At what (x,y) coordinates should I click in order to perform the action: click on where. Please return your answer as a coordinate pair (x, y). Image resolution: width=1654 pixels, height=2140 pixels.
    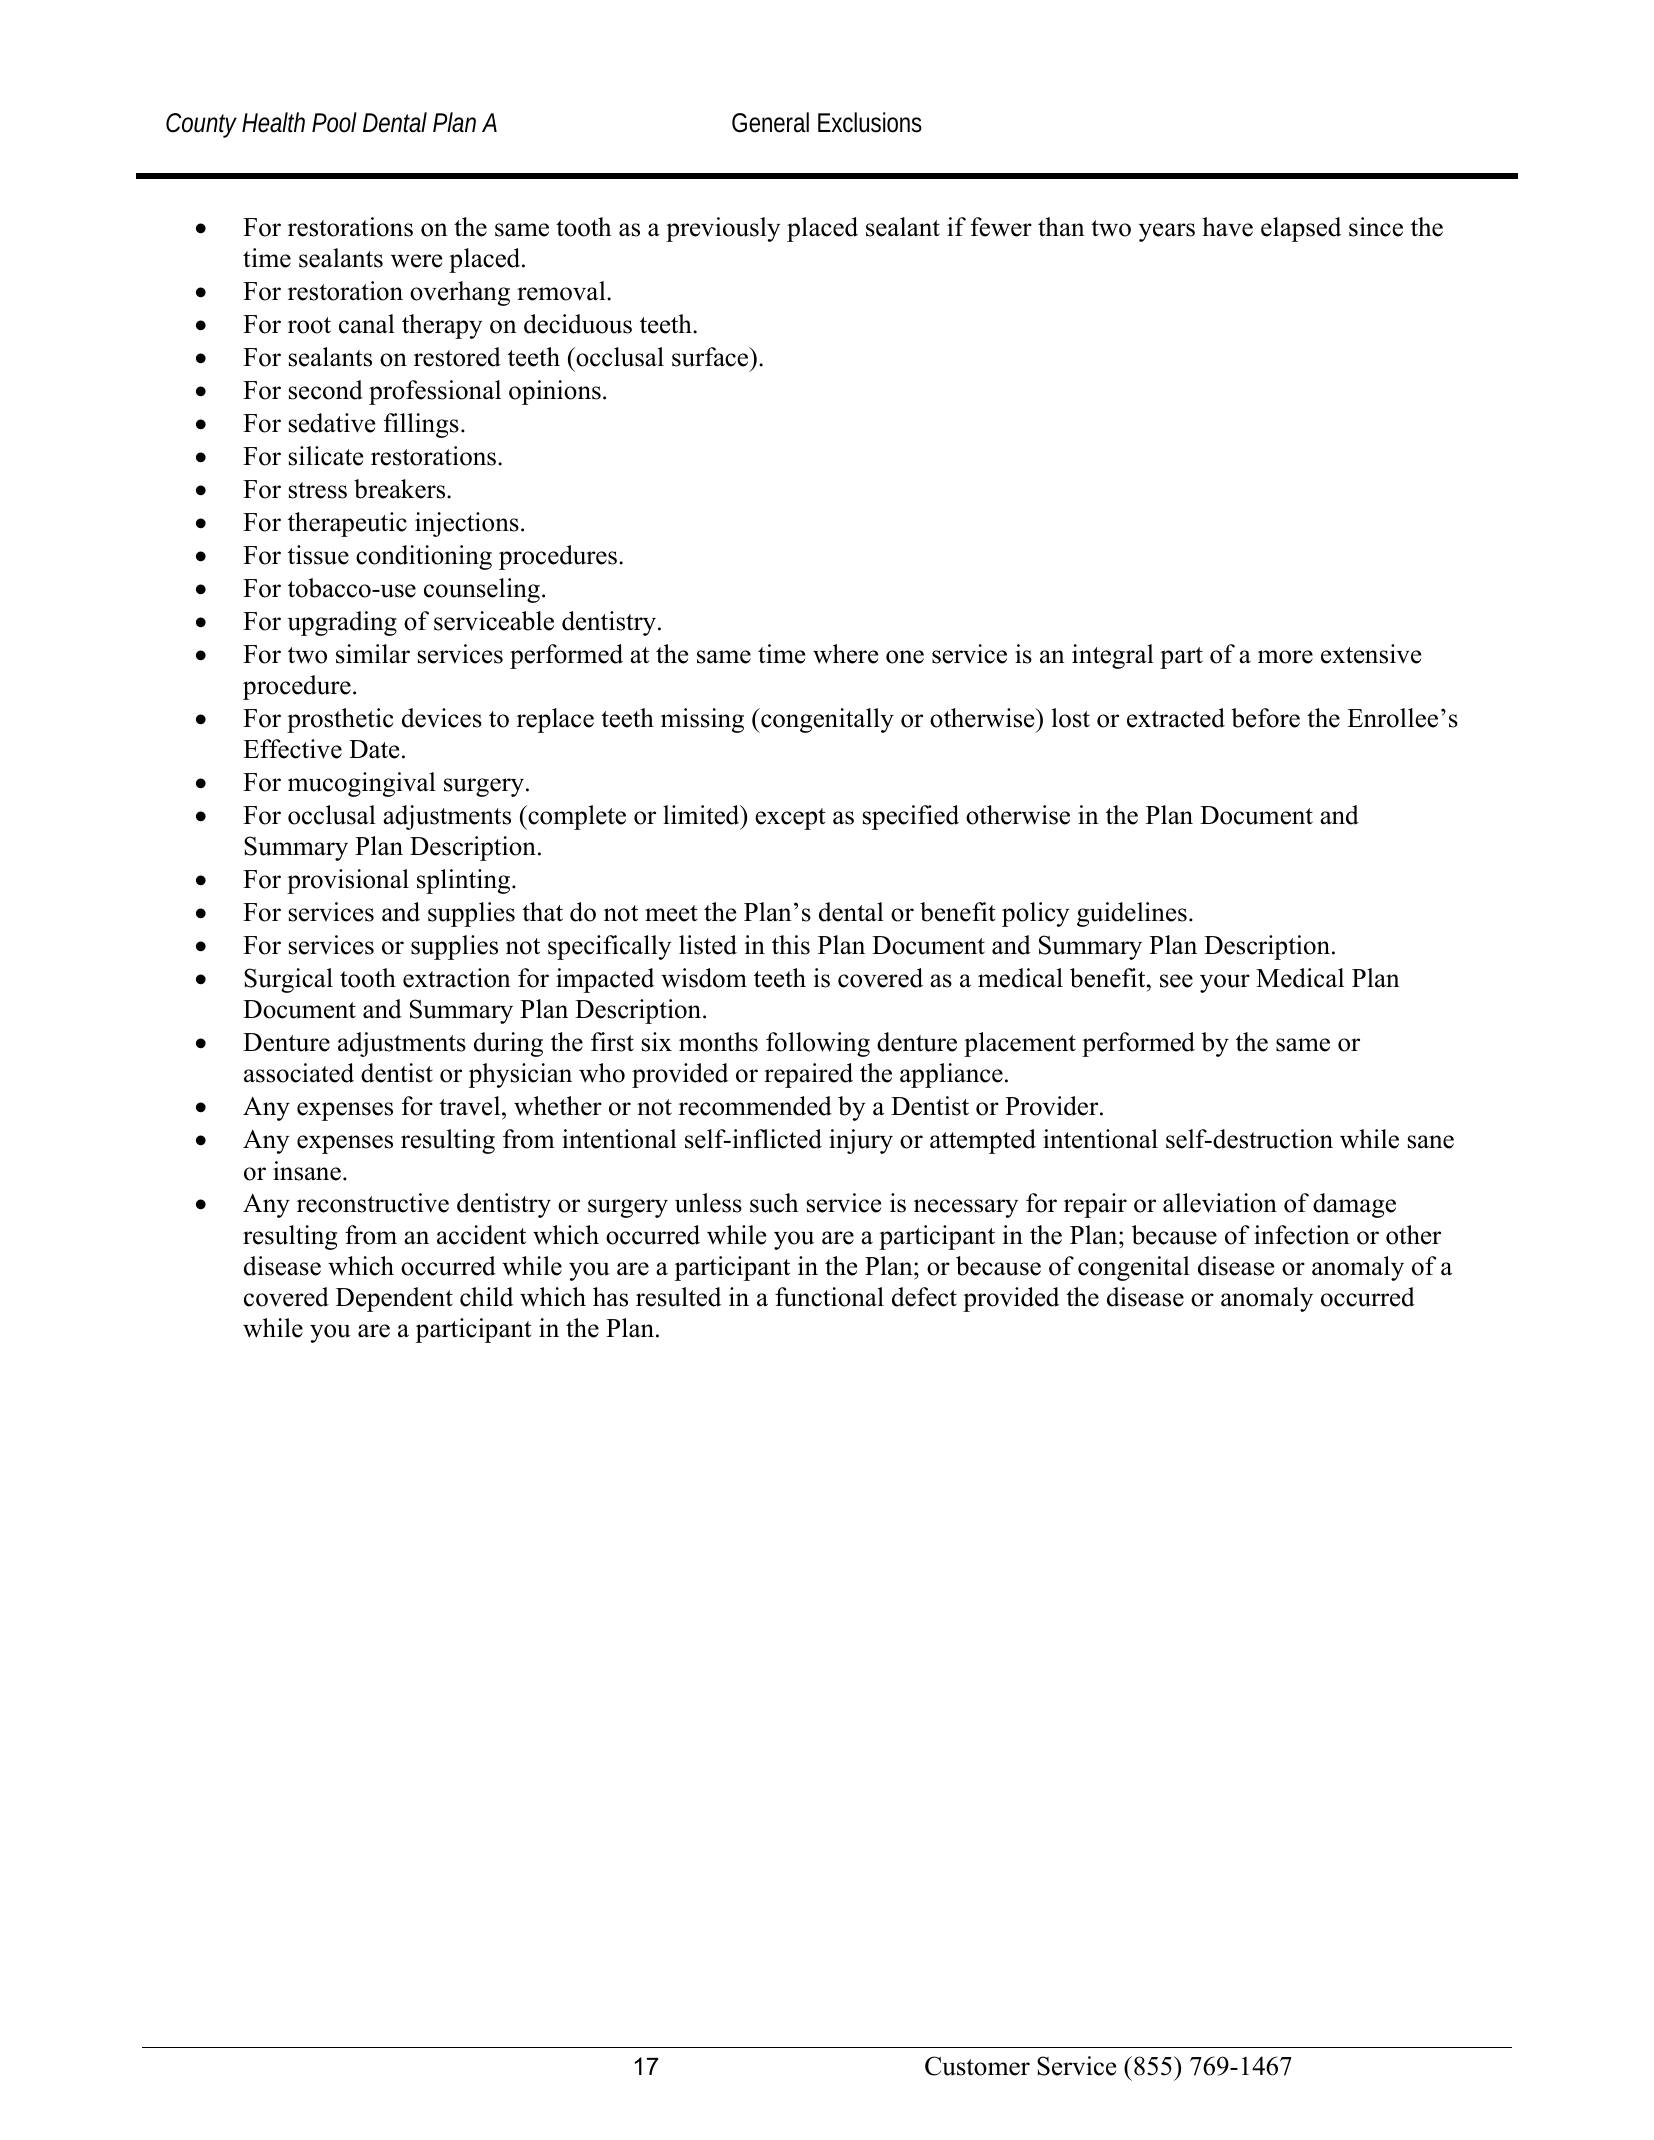
    Looking at the image, I should click on (845, 654).
